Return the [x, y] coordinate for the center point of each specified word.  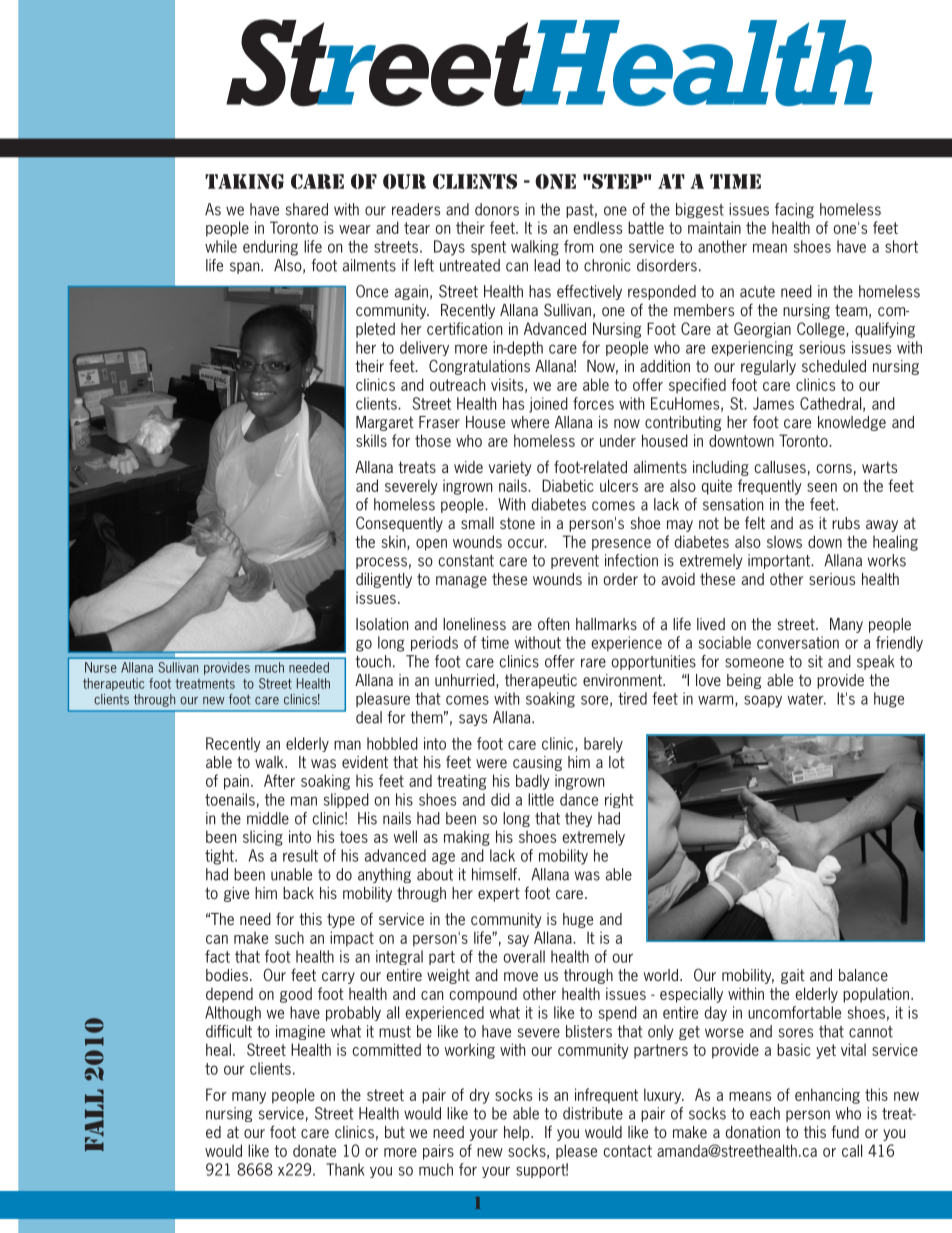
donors [497, 209]
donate [314, 1150]
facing [794, 210]
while [221, 246]
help [518, 1133]
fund [845, 1131]
